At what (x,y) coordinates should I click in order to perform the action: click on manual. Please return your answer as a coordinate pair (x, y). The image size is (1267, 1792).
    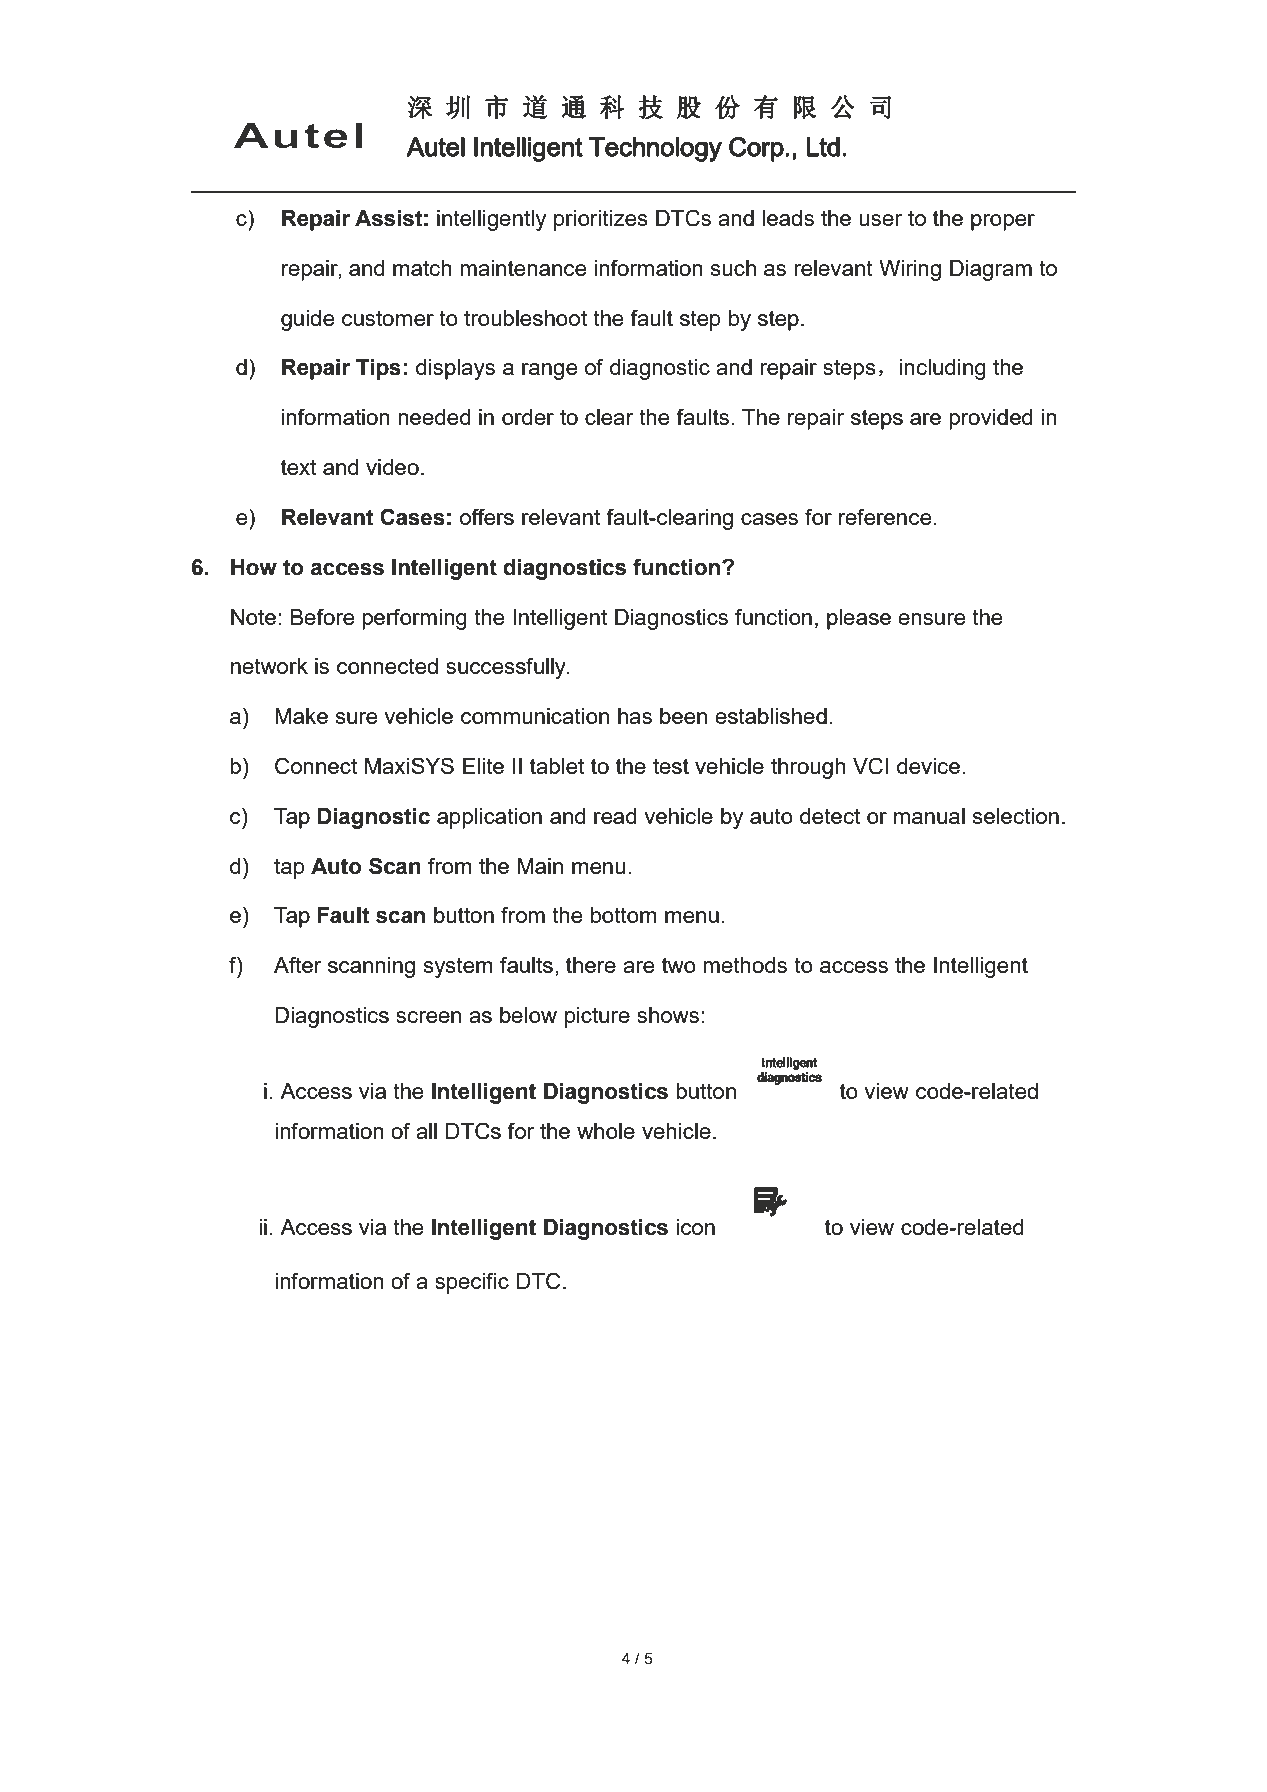
    Looking at the image, I should click on (929, 816).
